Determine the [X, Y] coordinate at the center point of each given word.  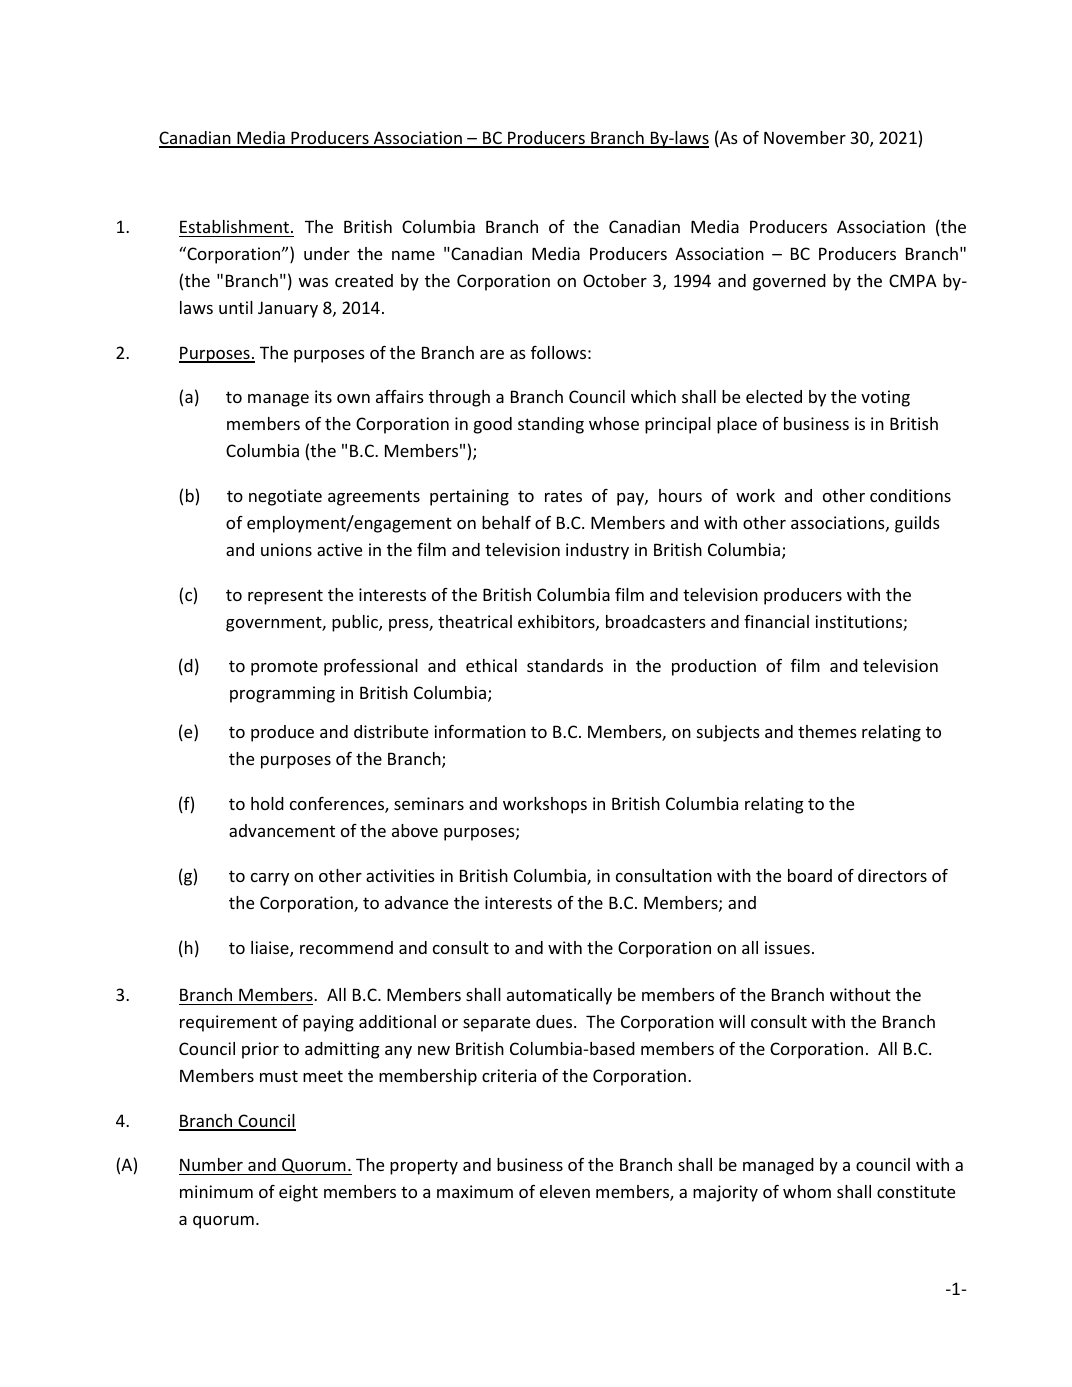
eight [298, 1193]
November [805, 137]
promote [284, 668]
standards [565, 665]
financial [776, 621]
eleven [565, 1191]
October [615, 280]
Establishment [234, 226]
